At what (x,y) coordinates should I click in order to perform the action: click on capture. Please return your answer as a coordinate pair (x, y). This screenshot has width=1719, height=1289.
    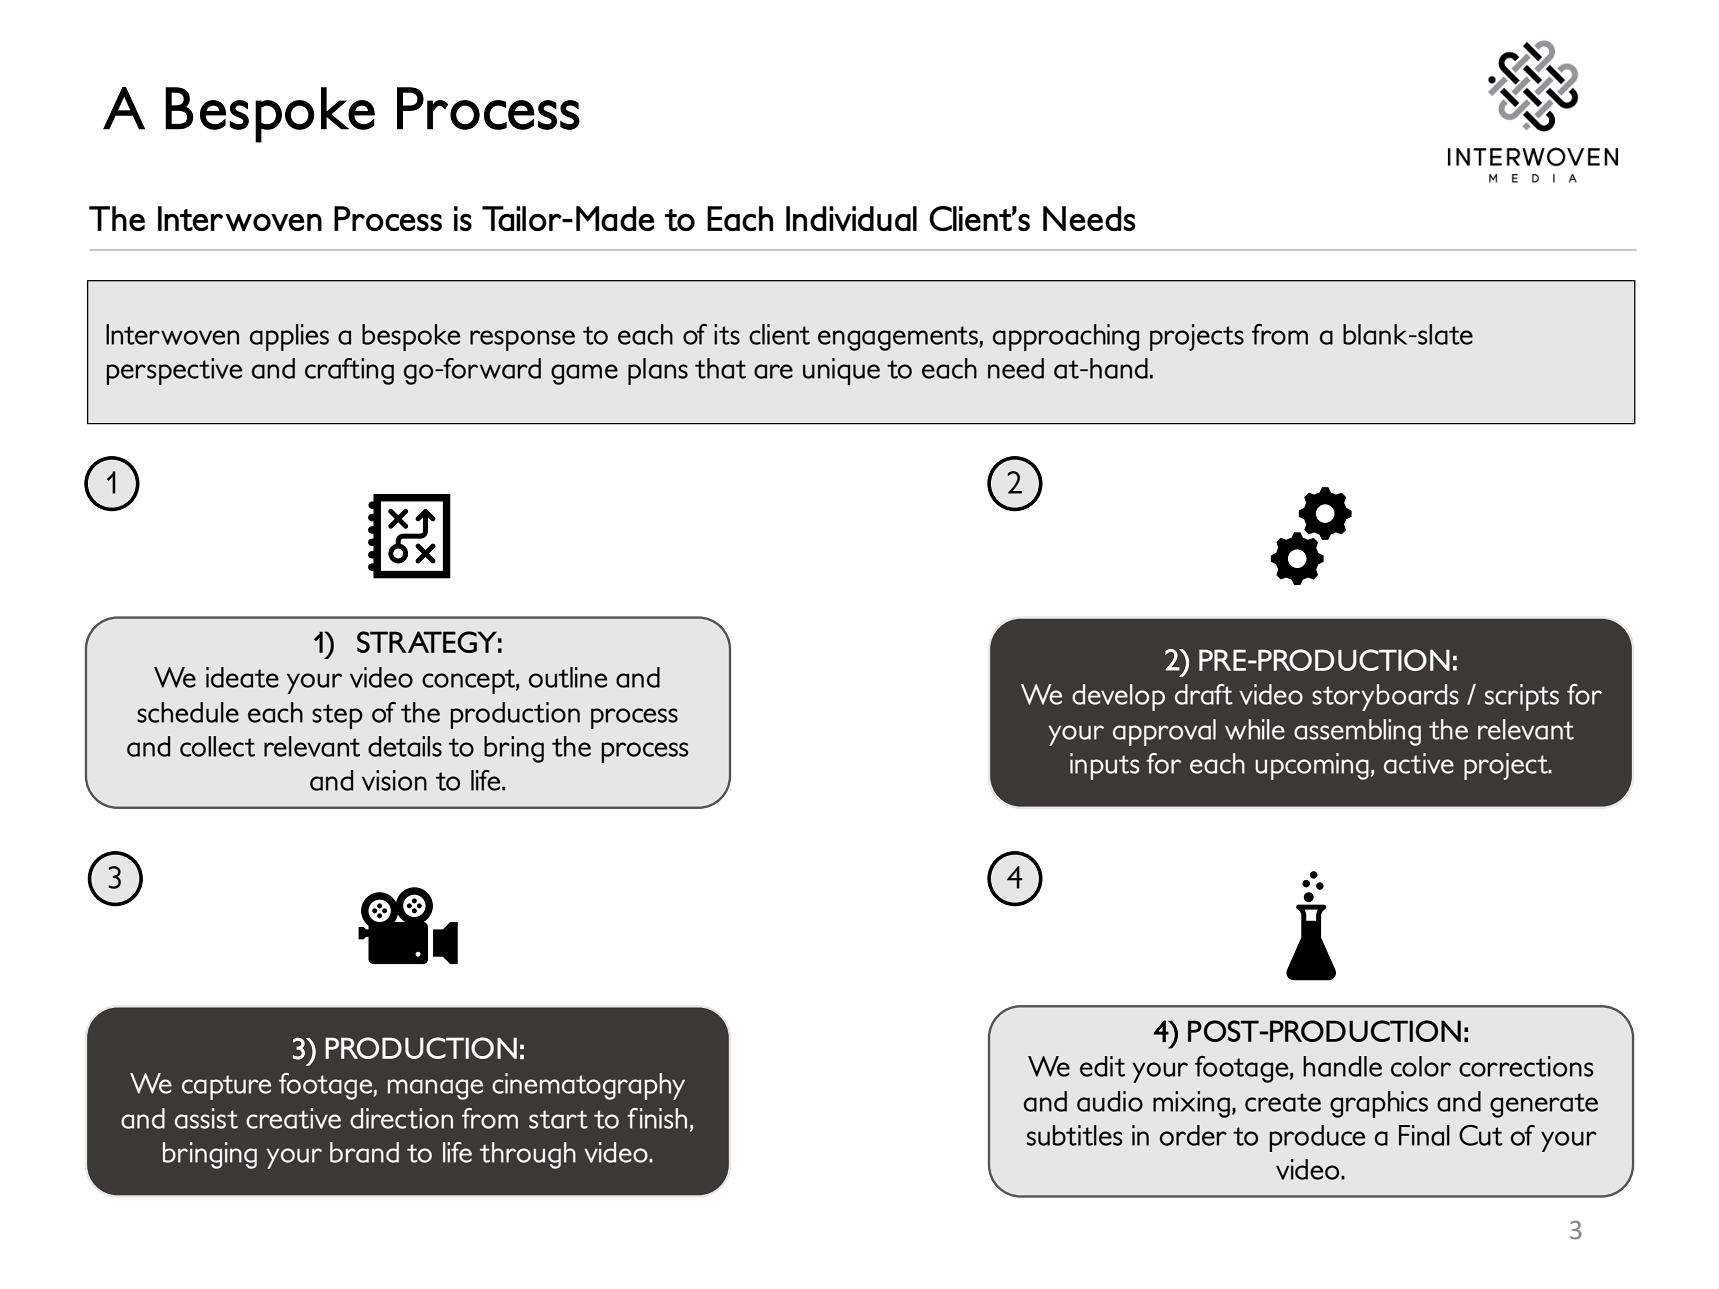
    Looking at the image, I should click on (226, 1087).
